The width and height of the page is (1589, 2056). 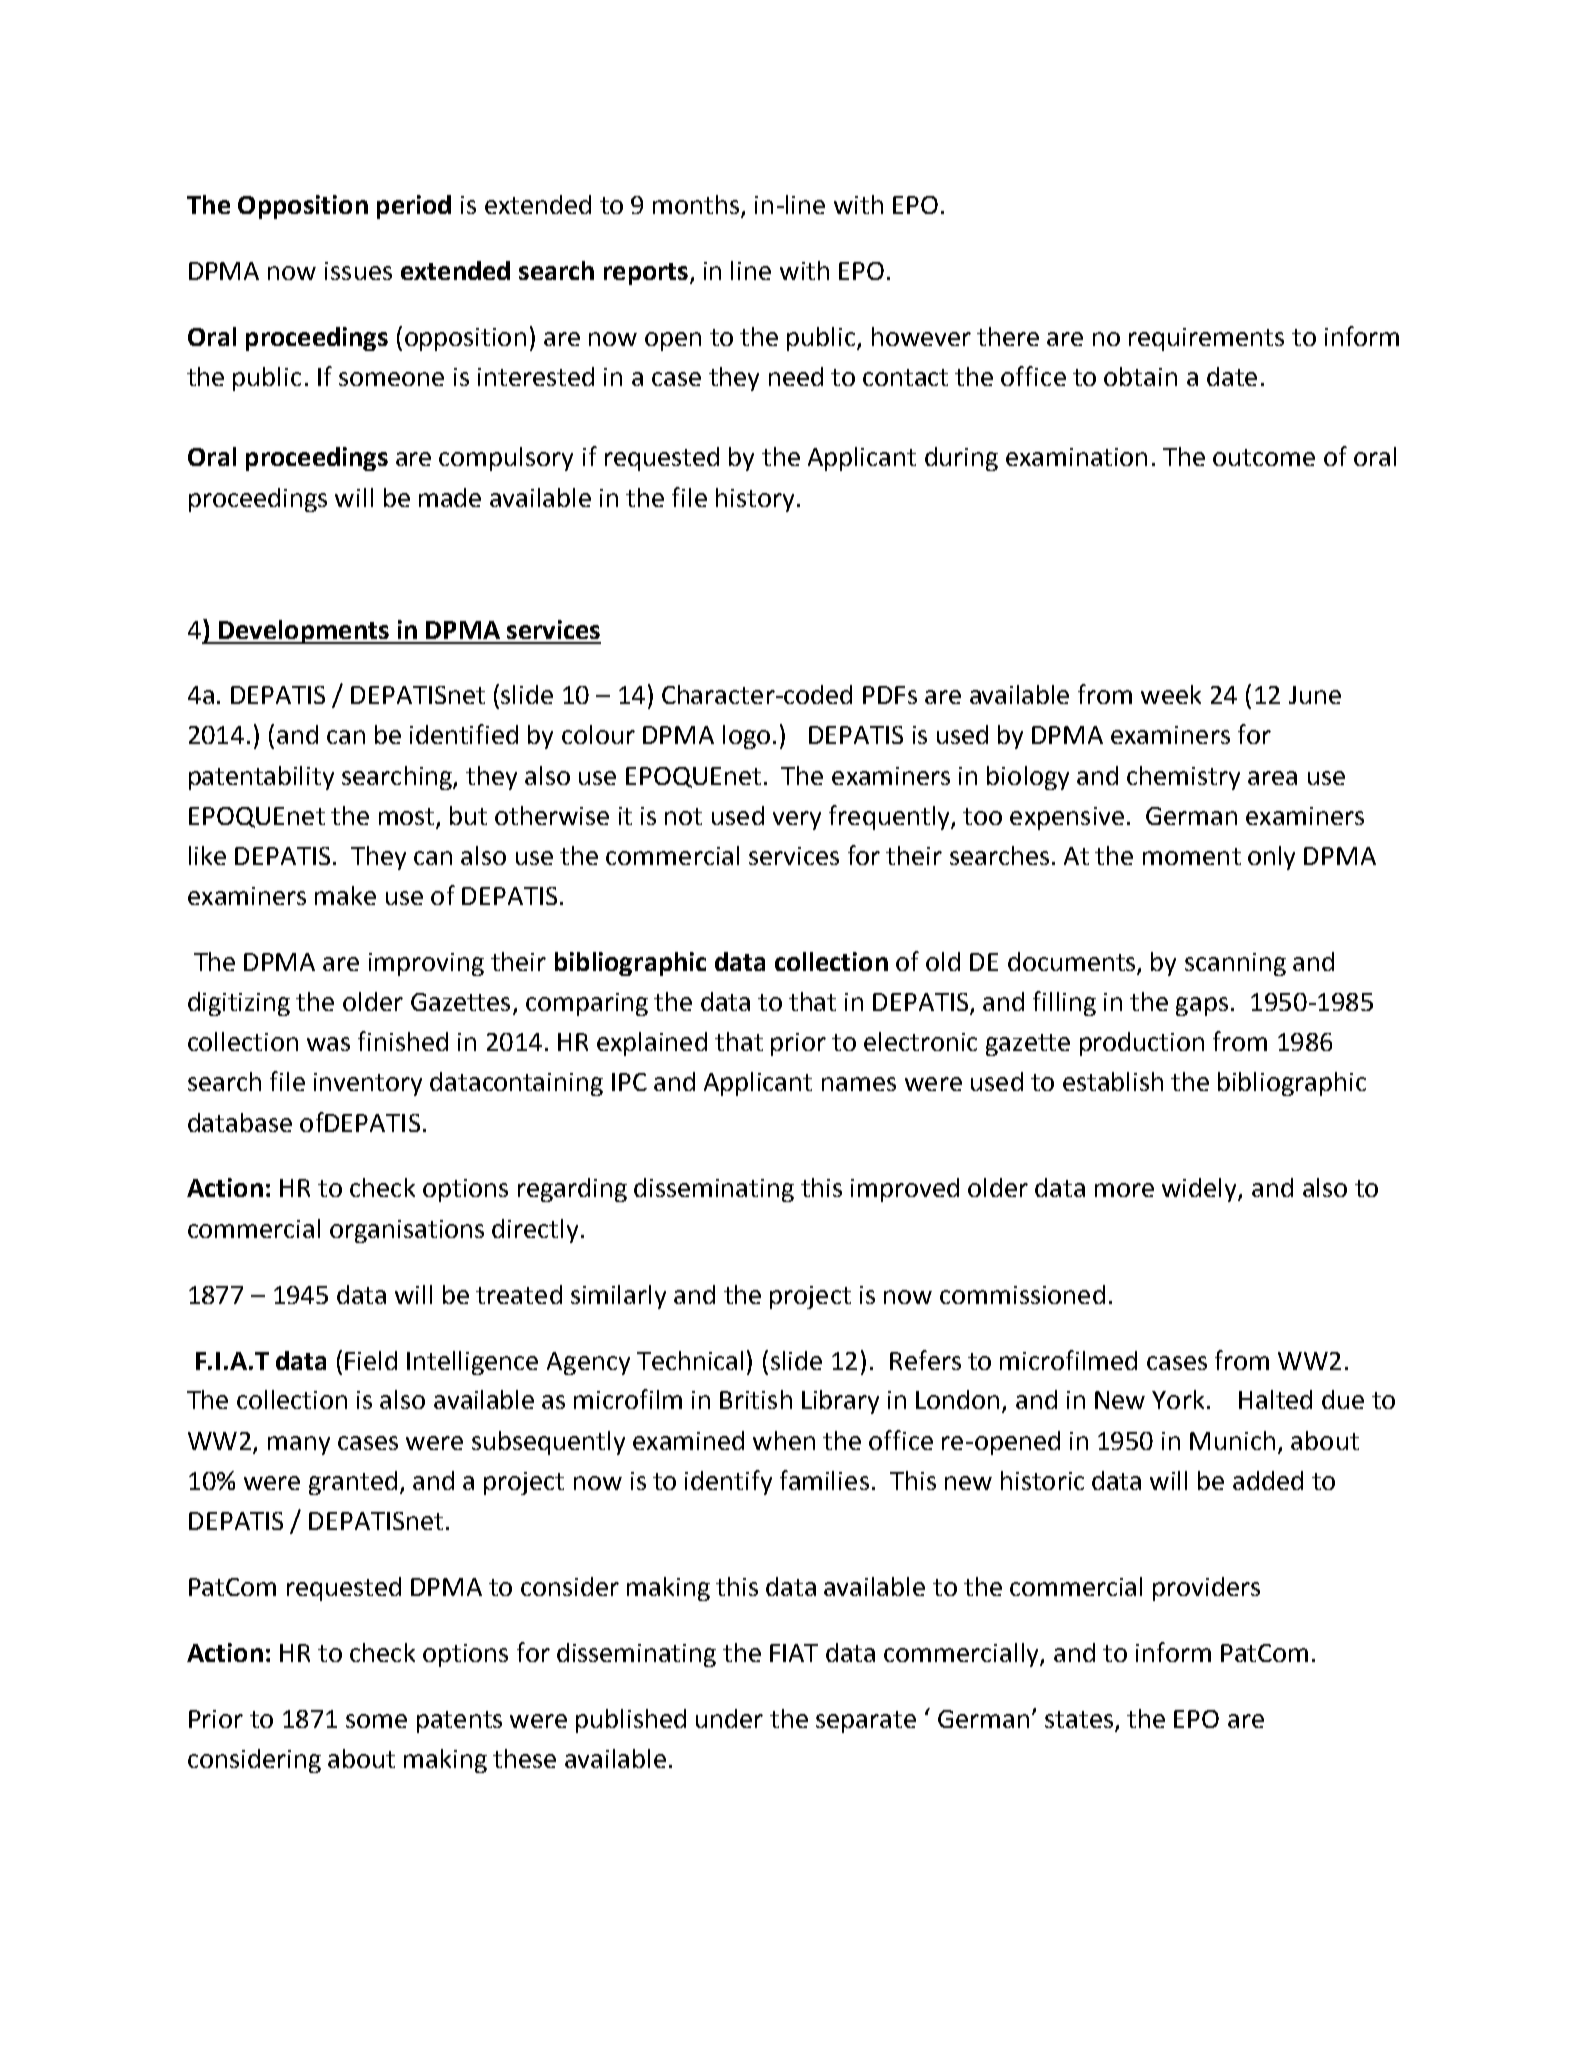 I want to click on chemistry, so click(x=1183, y=778).
